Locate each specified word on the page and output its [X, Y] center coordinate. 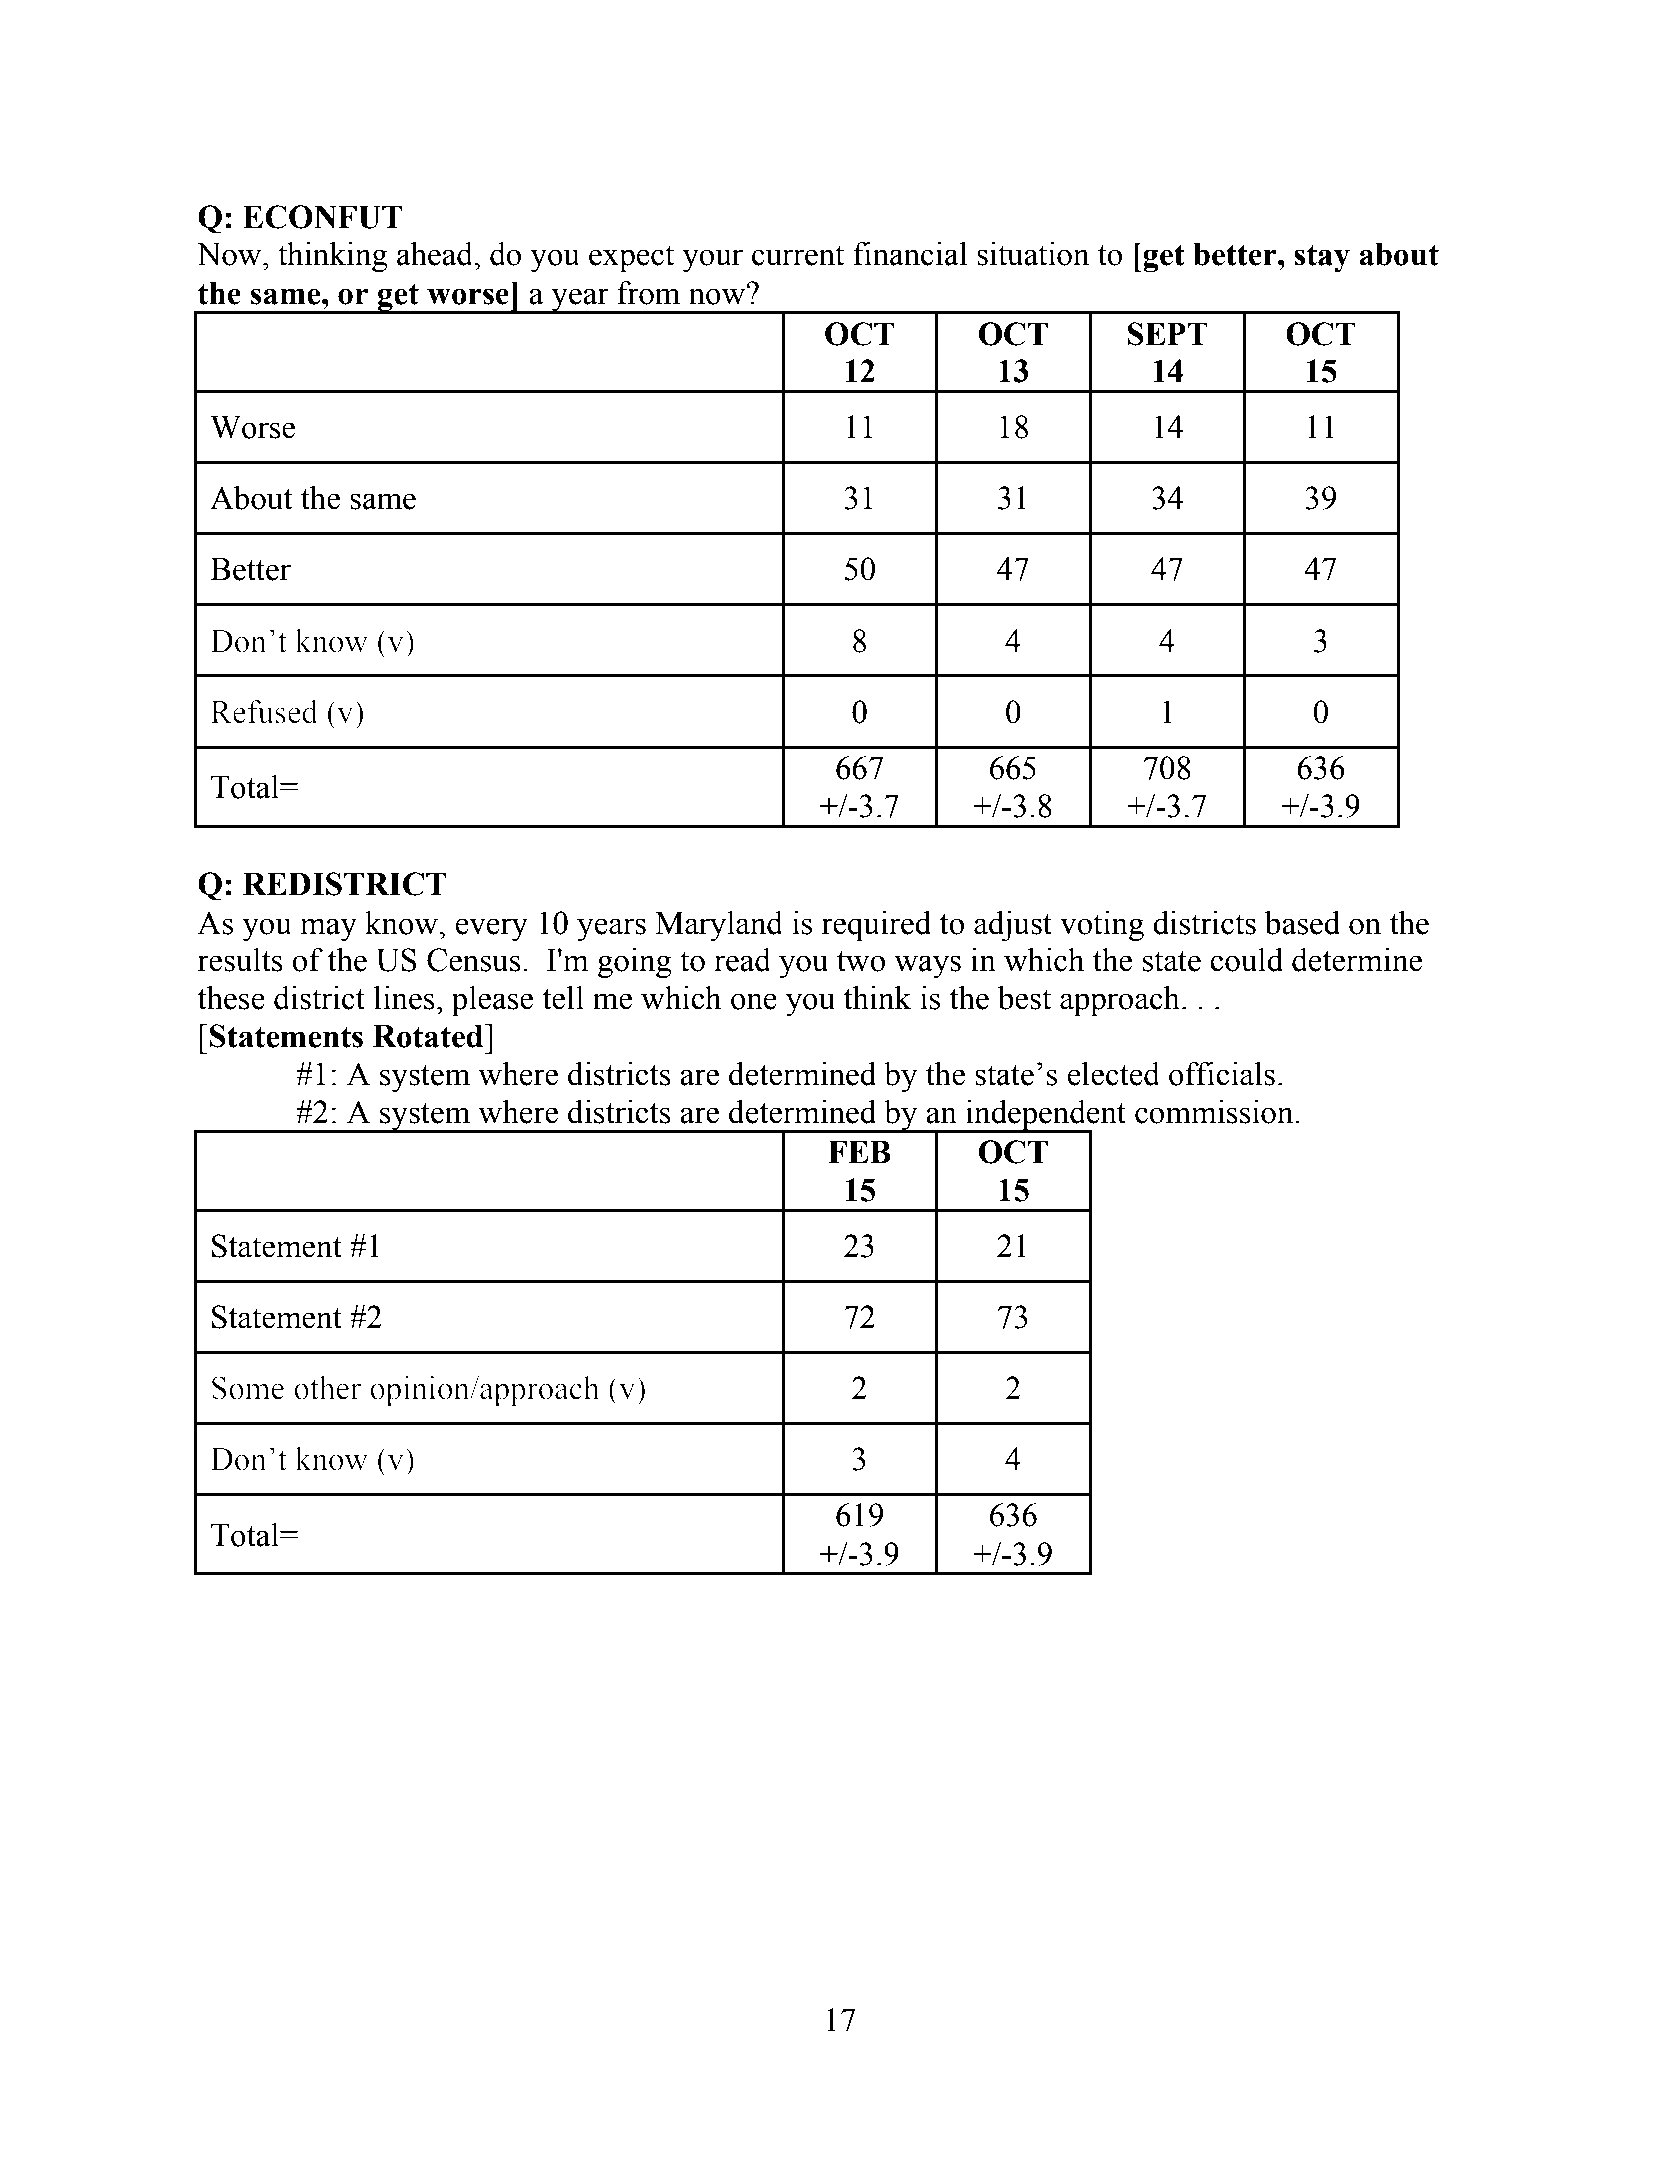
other [327, 1388]
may [328, 929]
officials [1222, 1074]
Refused [264, 712]
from [648, 293]
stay [1322, 258]
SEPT [1168, 334]
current [798, 255]
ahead [436, 254]
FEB [859, 1152]
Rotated [429, 1036]
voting [1102, 926]
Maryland [719, 926]
